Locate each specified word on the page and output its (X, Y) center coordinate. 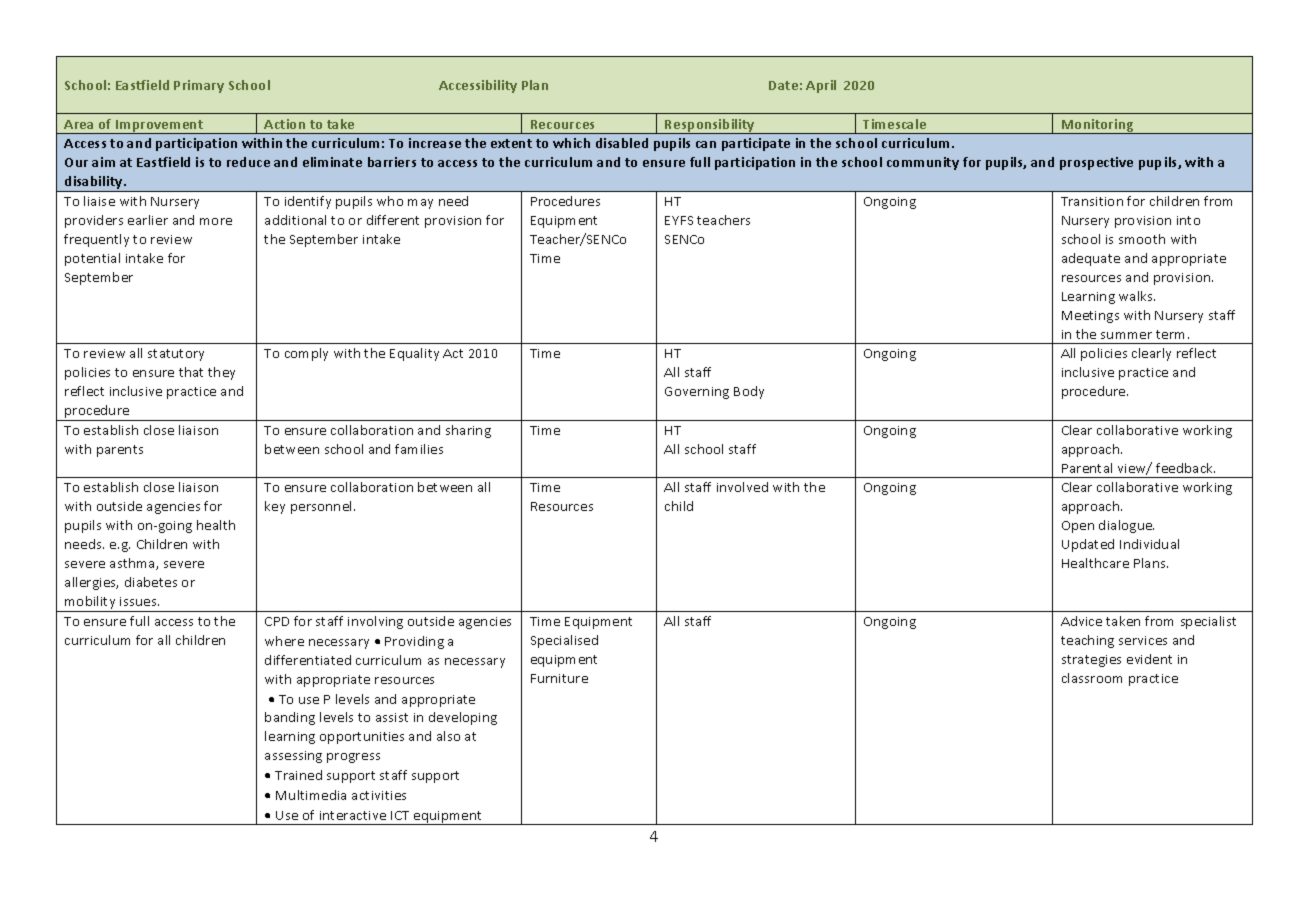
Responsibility (710, 126)
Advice (1081, 621)
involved (742, 487)
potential (92, 259)
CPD (277, 621)
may (420, 204)
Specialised (564, 641)
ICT (400, 815)
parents (120, 451)
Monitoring (1098, 126)
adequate (1091, 259)
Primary (199, 86)
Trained (298, 775)
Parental (1087, 468)
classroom (1092, 678)
